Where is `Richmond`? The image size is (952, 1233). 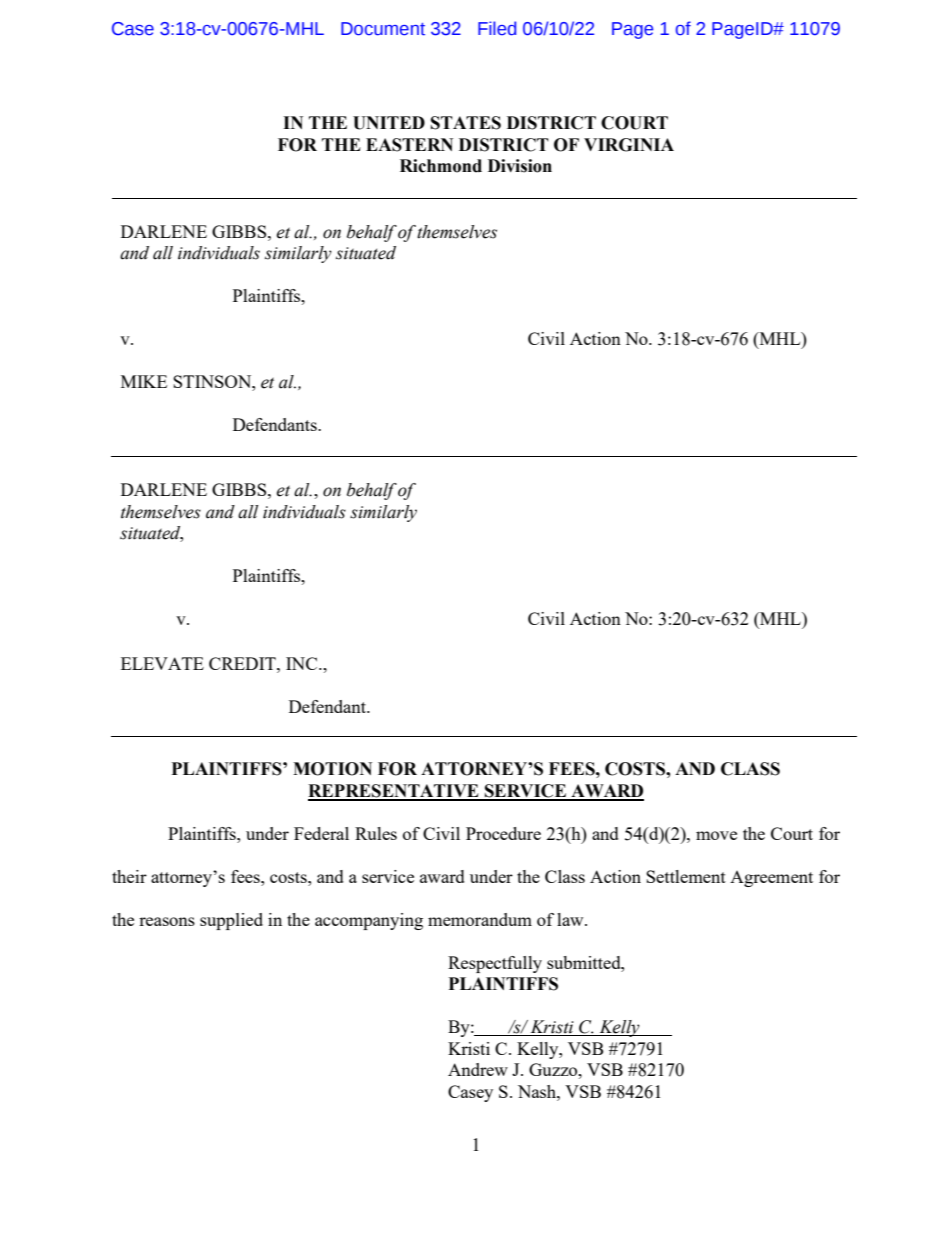
Richmond is located at coordinates (441, 166).
